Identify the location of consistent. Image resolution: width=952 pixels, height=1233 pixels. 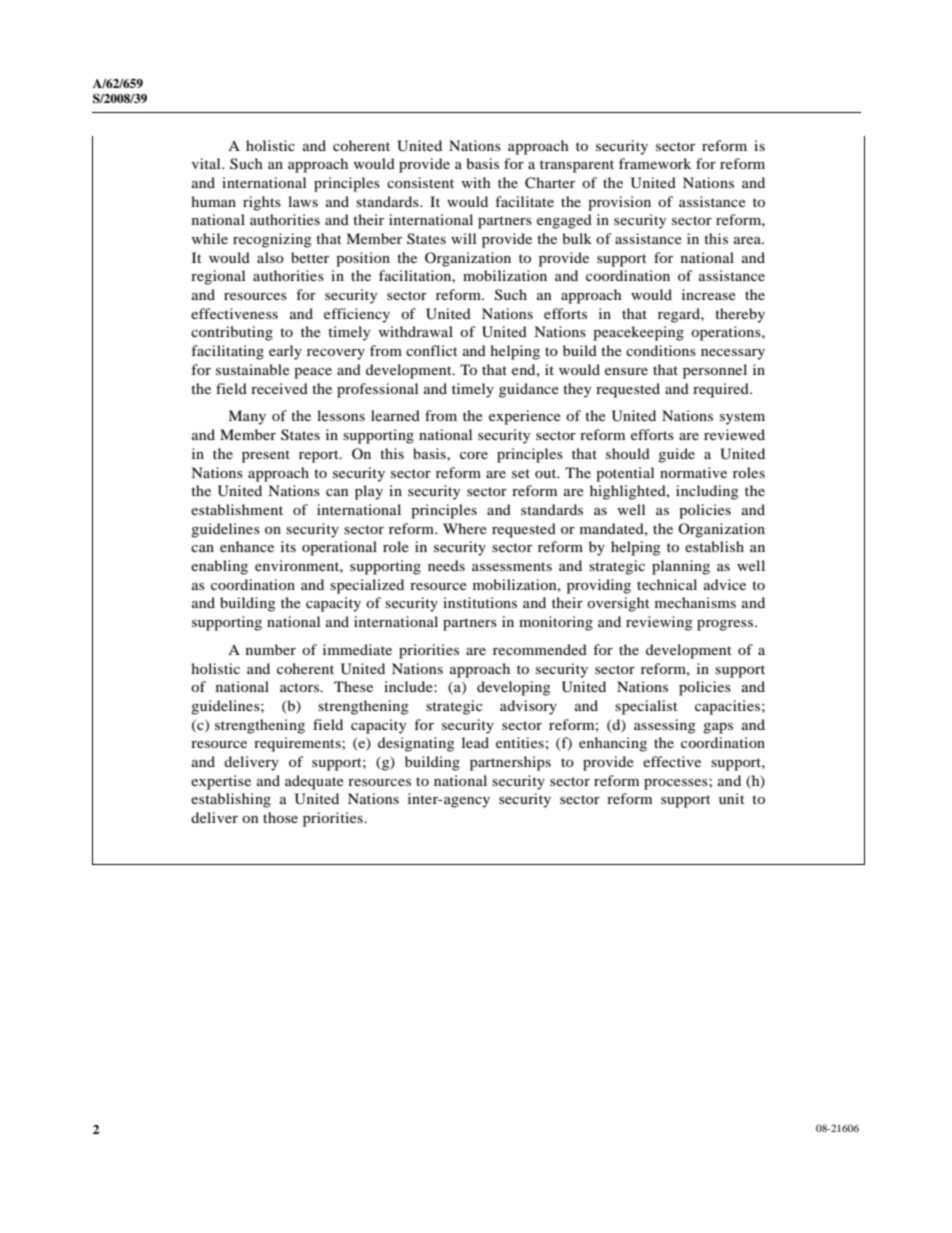
(420, 182).
